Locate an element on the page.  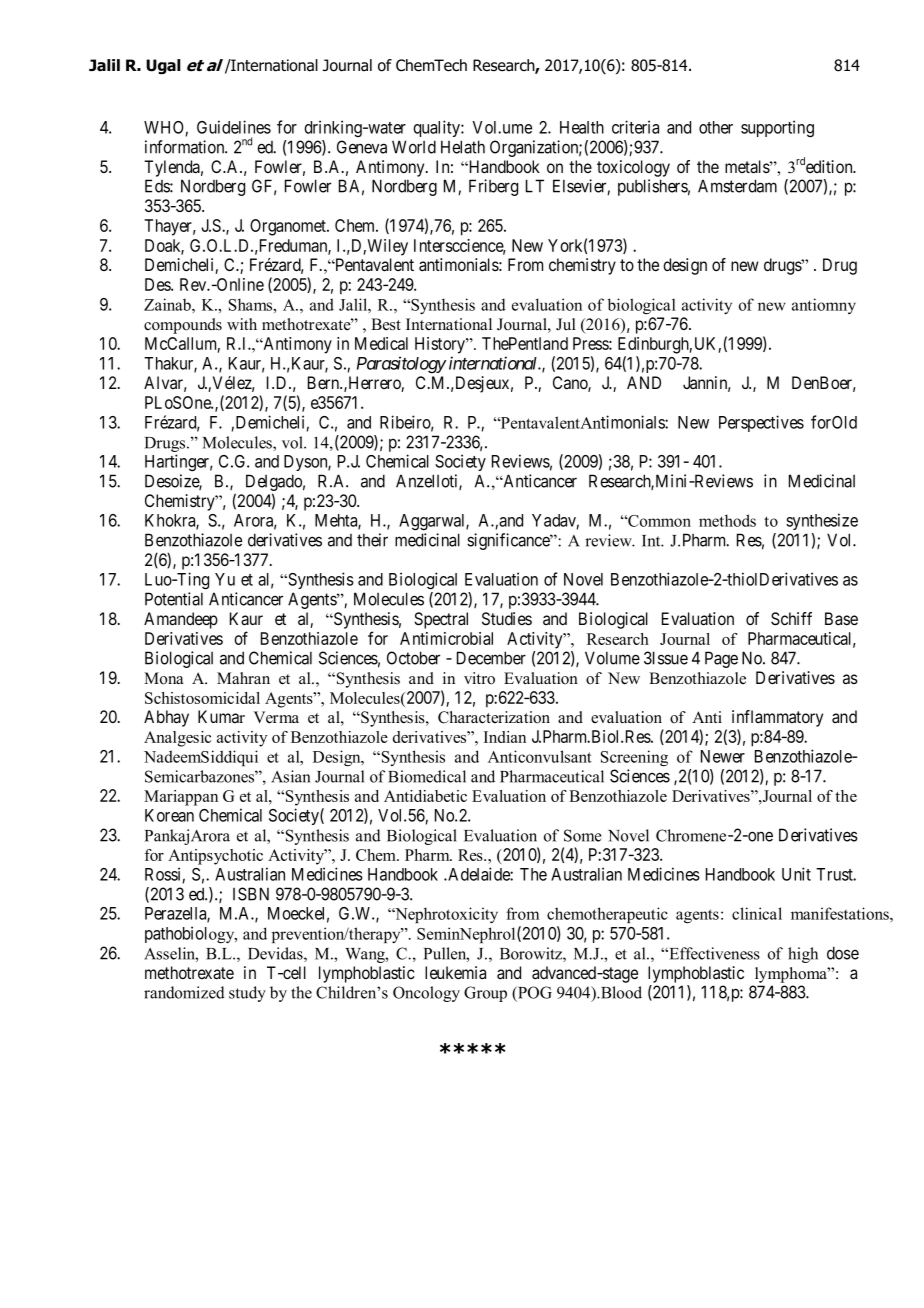
Schiff is located at coordinates (791, 619).
